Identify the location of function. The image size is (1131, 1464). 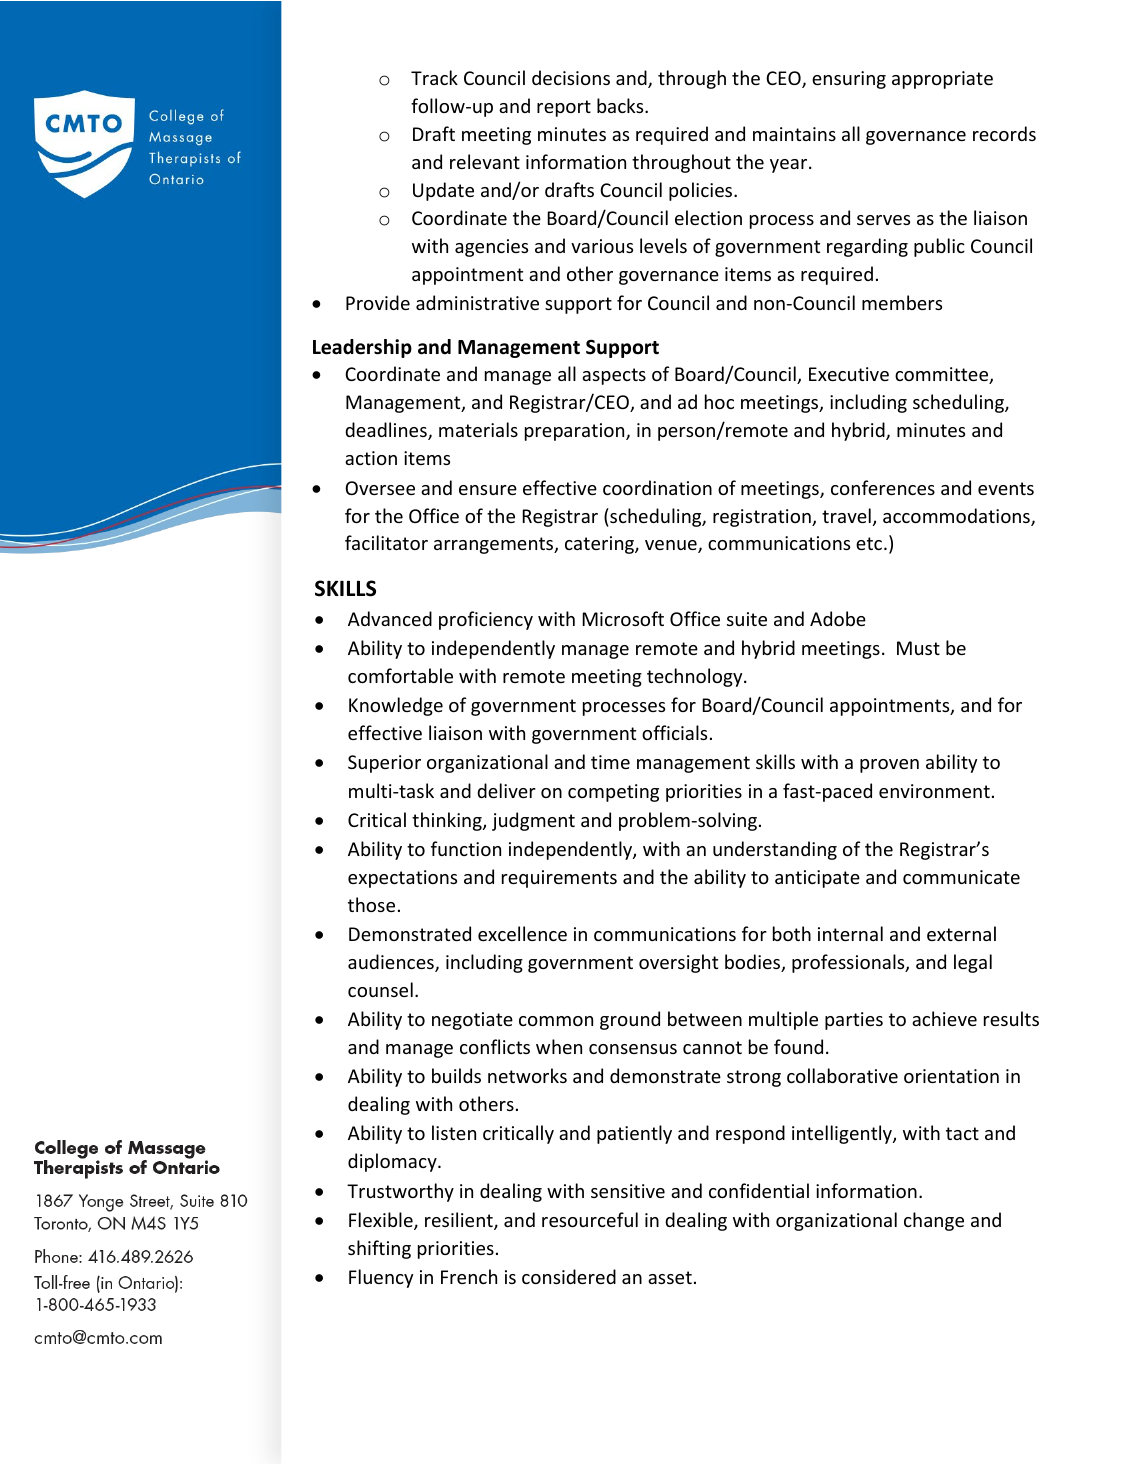
(466, 848).
